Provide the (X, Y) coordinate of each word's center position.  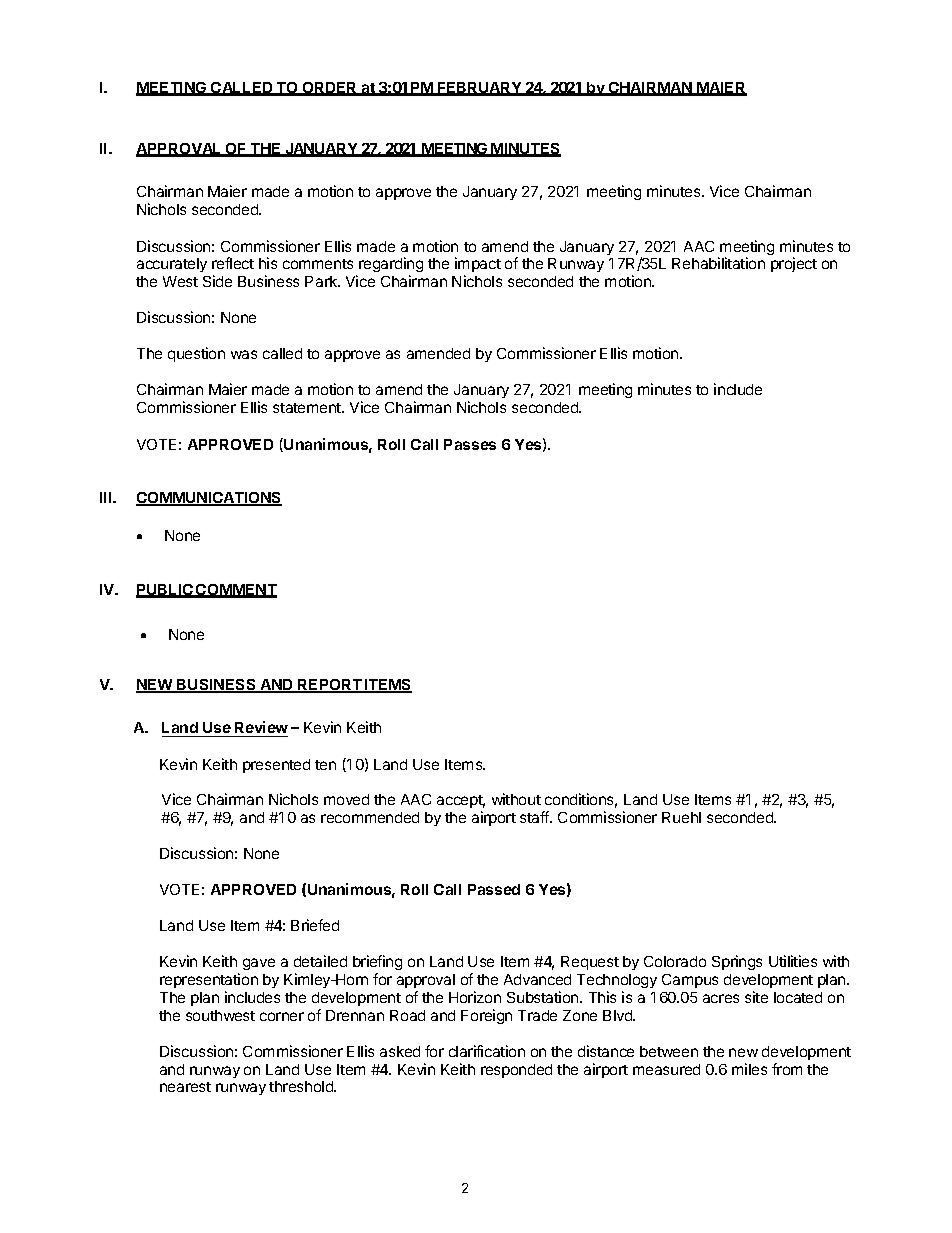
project (794, 264)
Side (217, 281)
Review (261, 727)
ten (325, 765)
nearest (185, 1087)
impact (478, 266)
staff (535, 817)
